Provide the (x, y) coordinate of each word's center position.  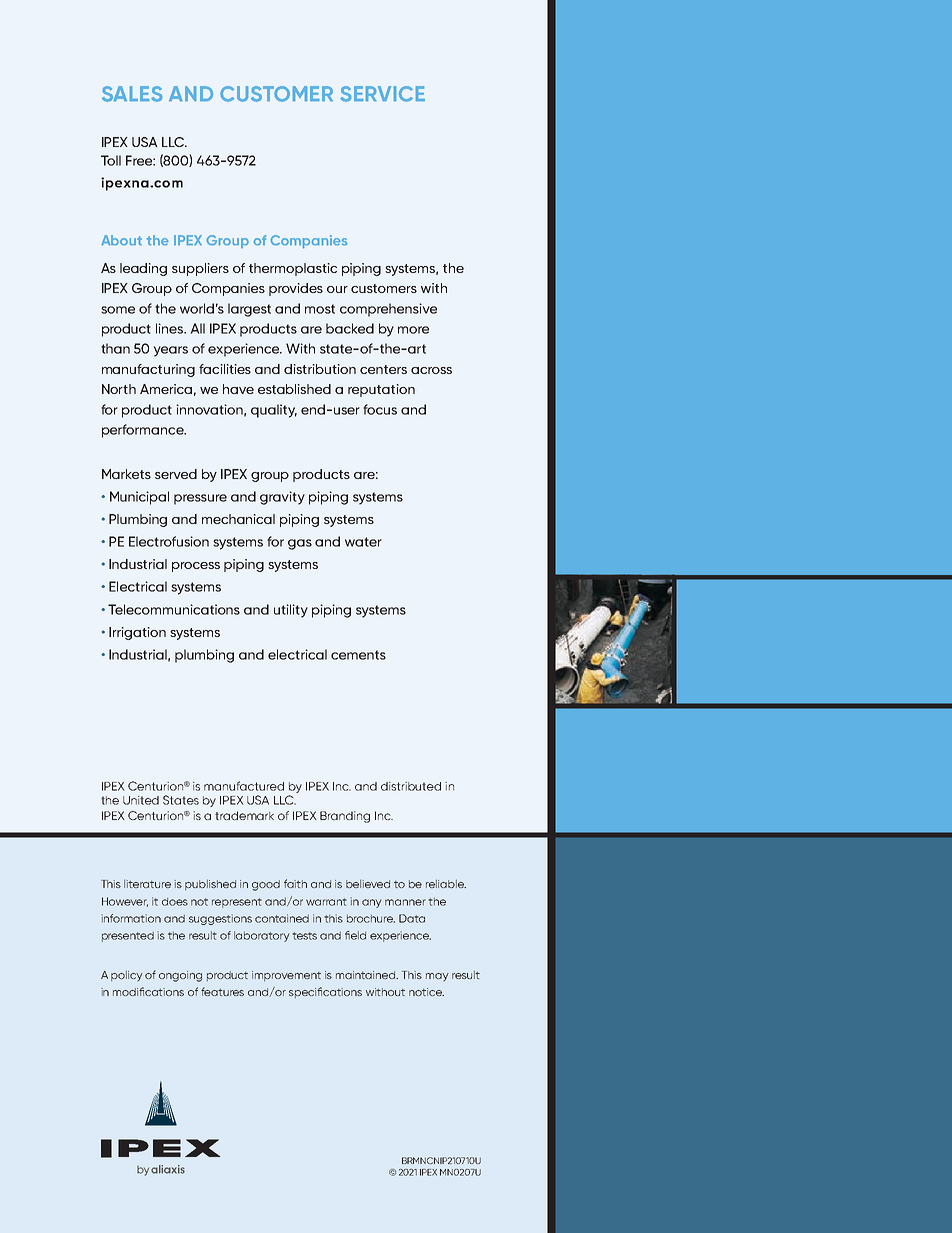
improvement (286, 976)
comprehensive (388, 310)
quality (274, 411)
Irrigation (137, 633)
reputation (381, 390)
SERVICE (382, 94)
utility (291, 611)
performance (144, 431)
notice (426, 992)
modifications (148, 991)
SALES (132, 94)
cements (358, 655)
